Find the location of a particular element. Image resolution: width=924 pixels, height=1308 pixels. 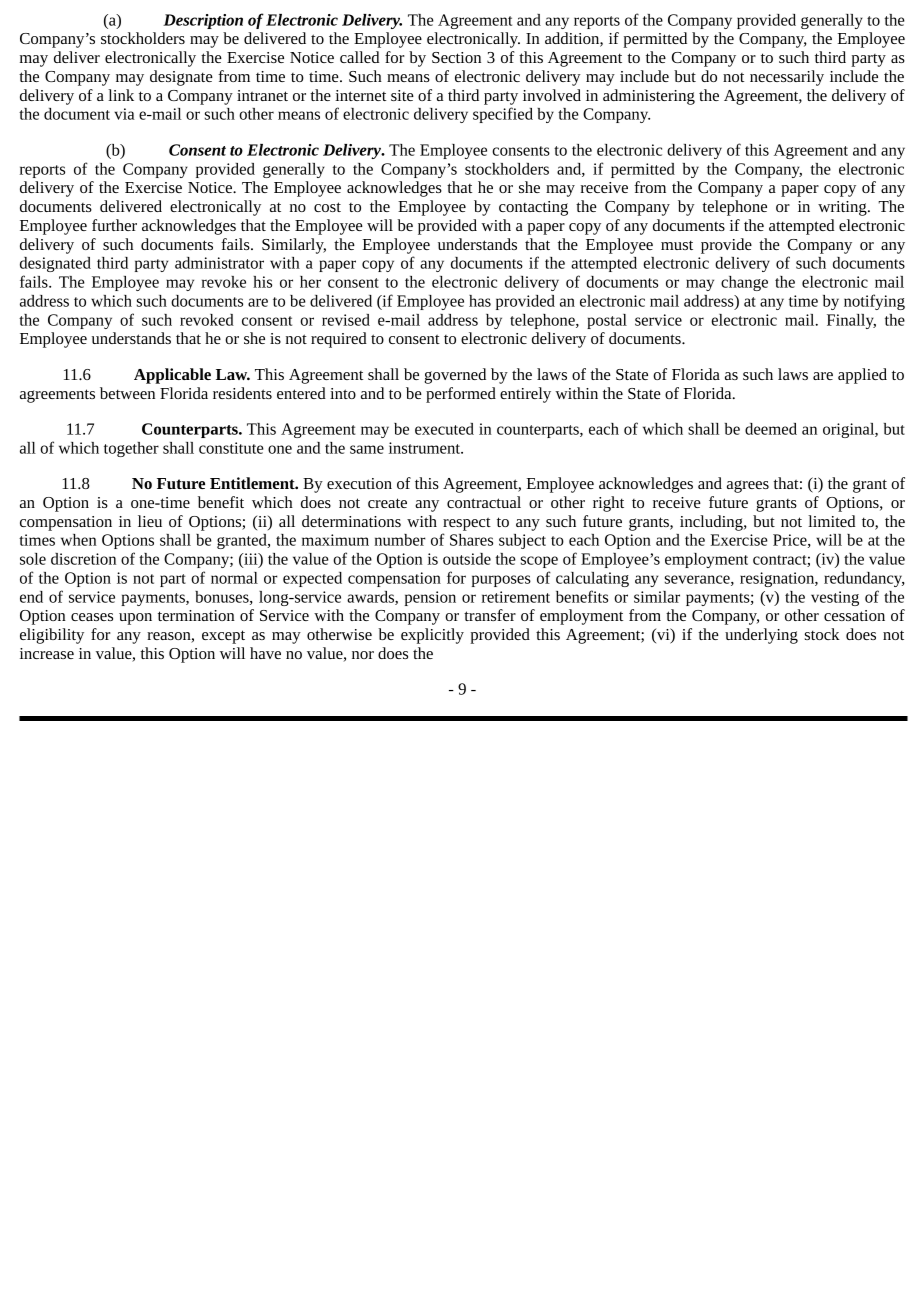

underlying is located at coordinates (761, 636).
